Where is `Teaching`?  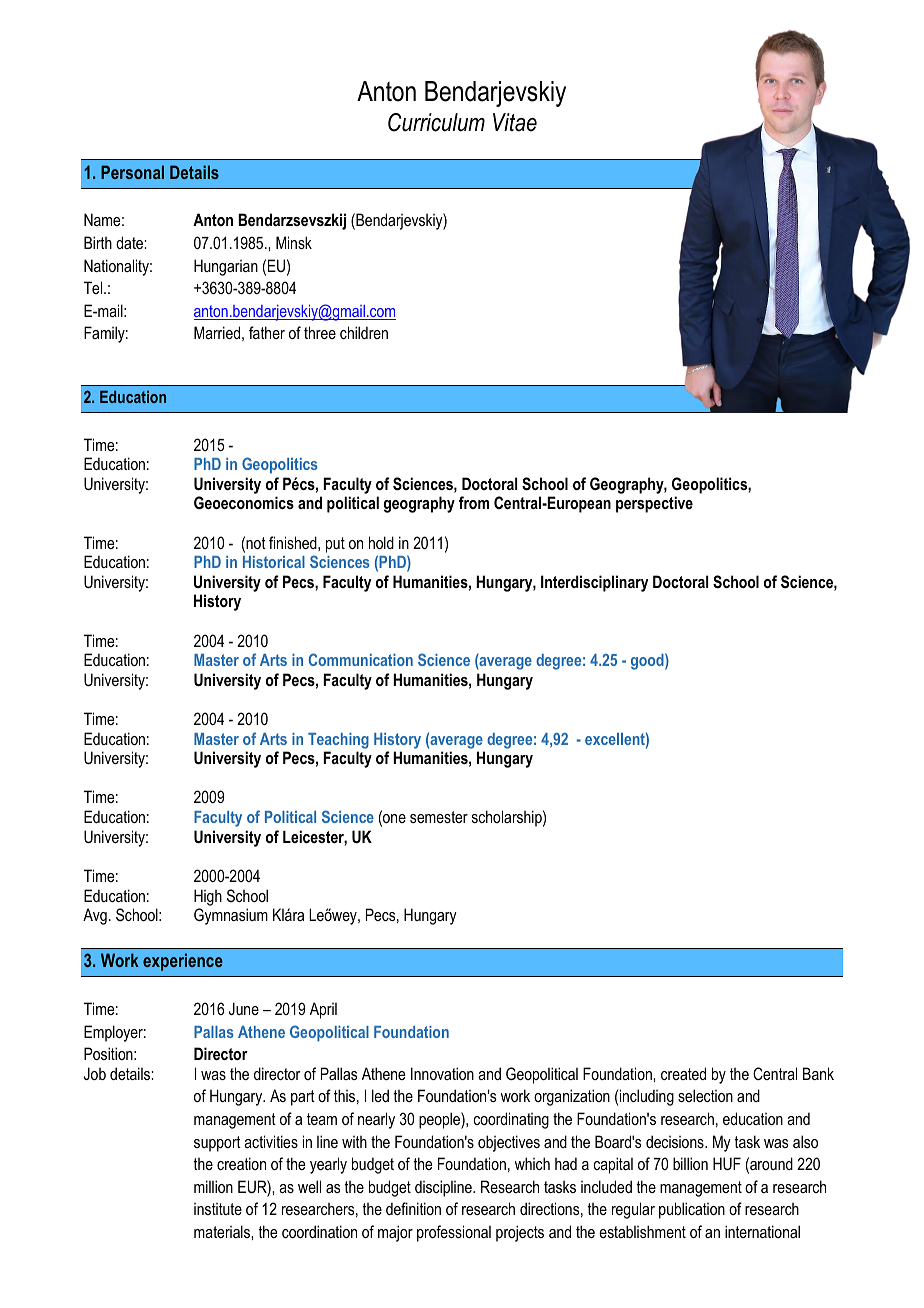 Teaching is located at coordinates (338, 741).
